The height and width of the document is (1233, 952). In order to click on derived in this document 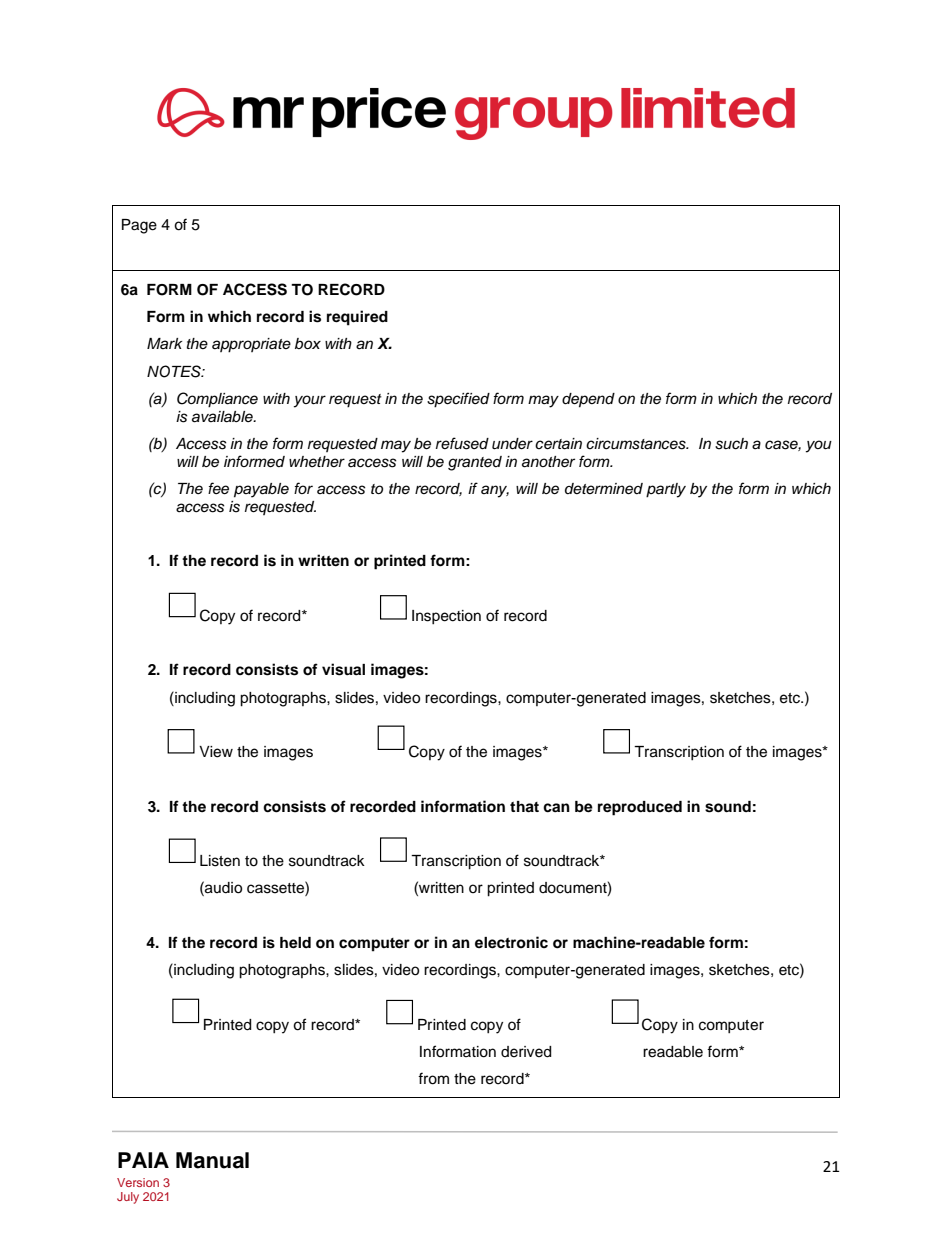, I will do `click(526, 1052)`.
